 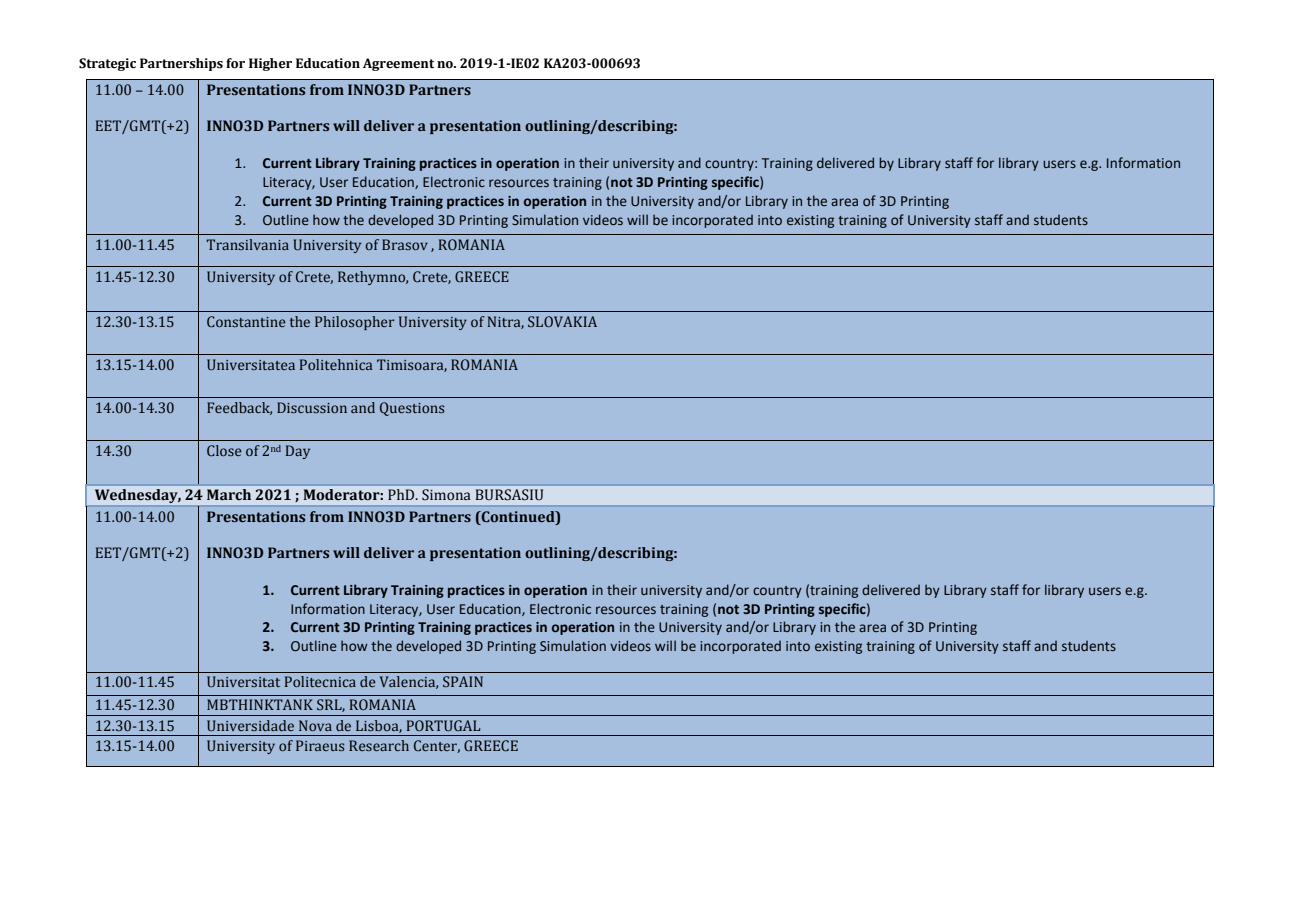 What do you see at coordinates (444, 725) in the screenshot?
I see `PORTUGAL` at bounding box center [444, 725].
